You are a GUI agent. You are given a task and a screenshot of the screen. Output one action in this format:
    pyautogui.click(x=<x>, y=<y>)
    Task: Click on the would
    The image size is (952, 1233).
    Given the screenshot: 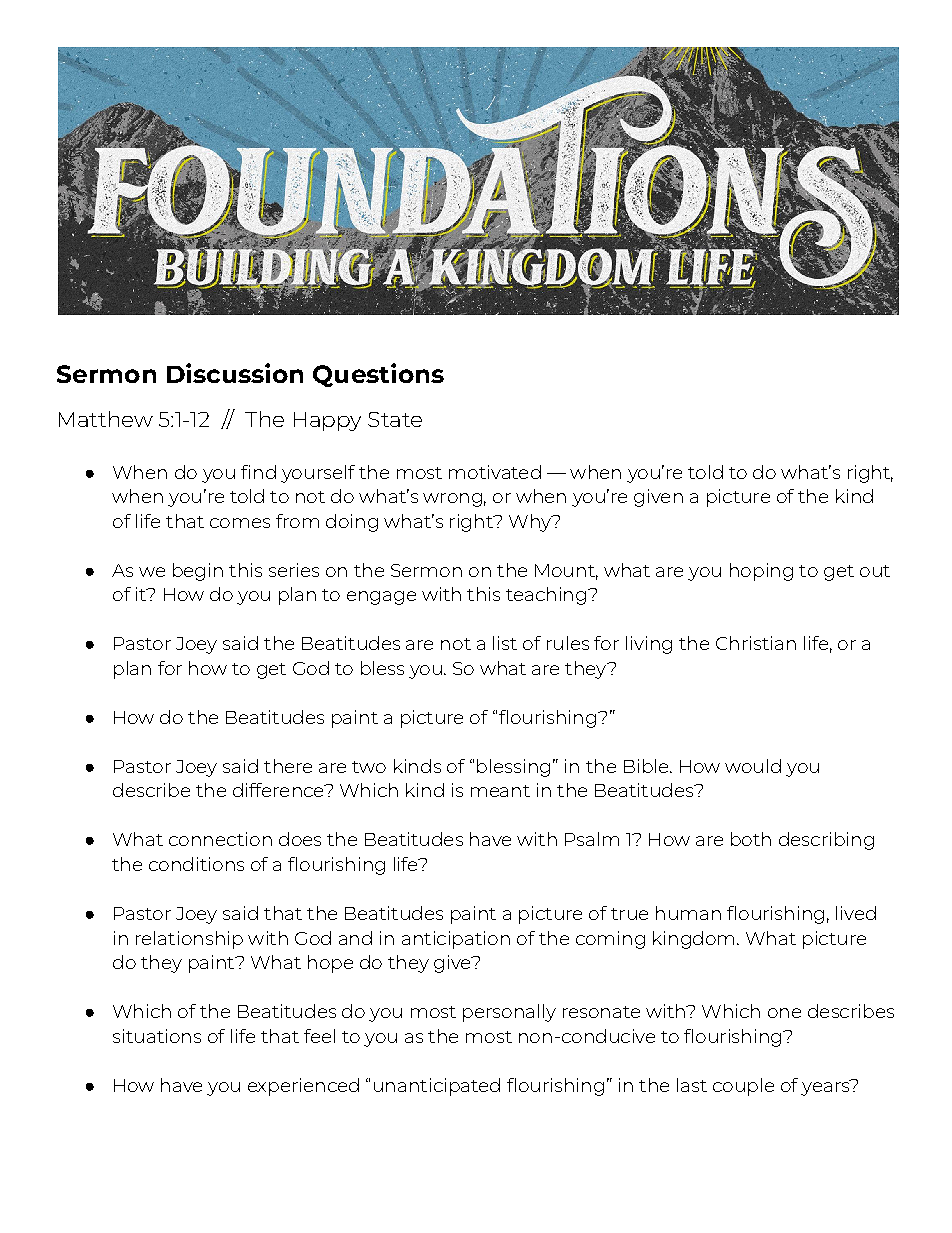 What is the action you would take?
    pyautogui.click(x=753, y=766)
